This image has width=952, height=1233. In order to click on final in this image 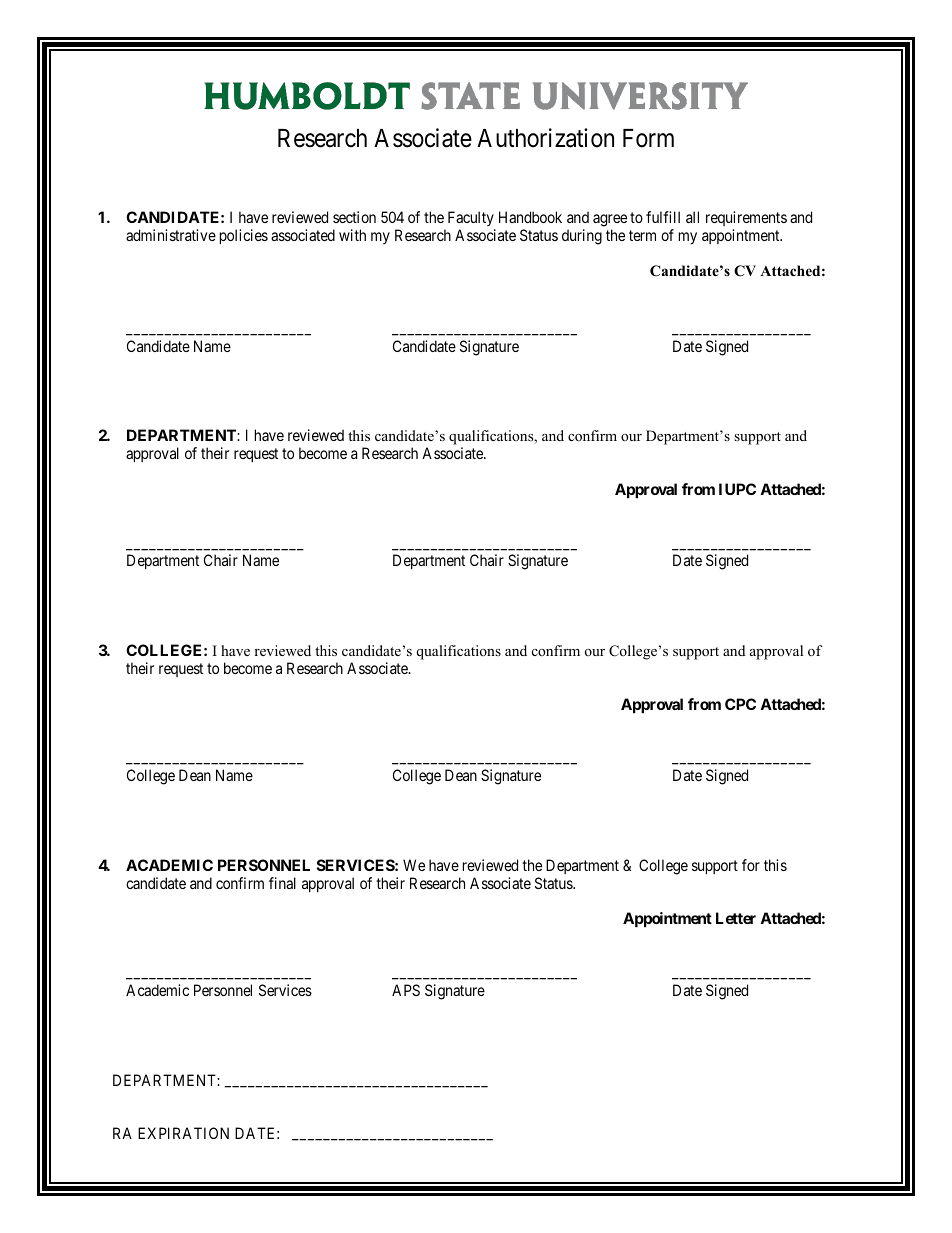, I will do `click(282, 883)`.
